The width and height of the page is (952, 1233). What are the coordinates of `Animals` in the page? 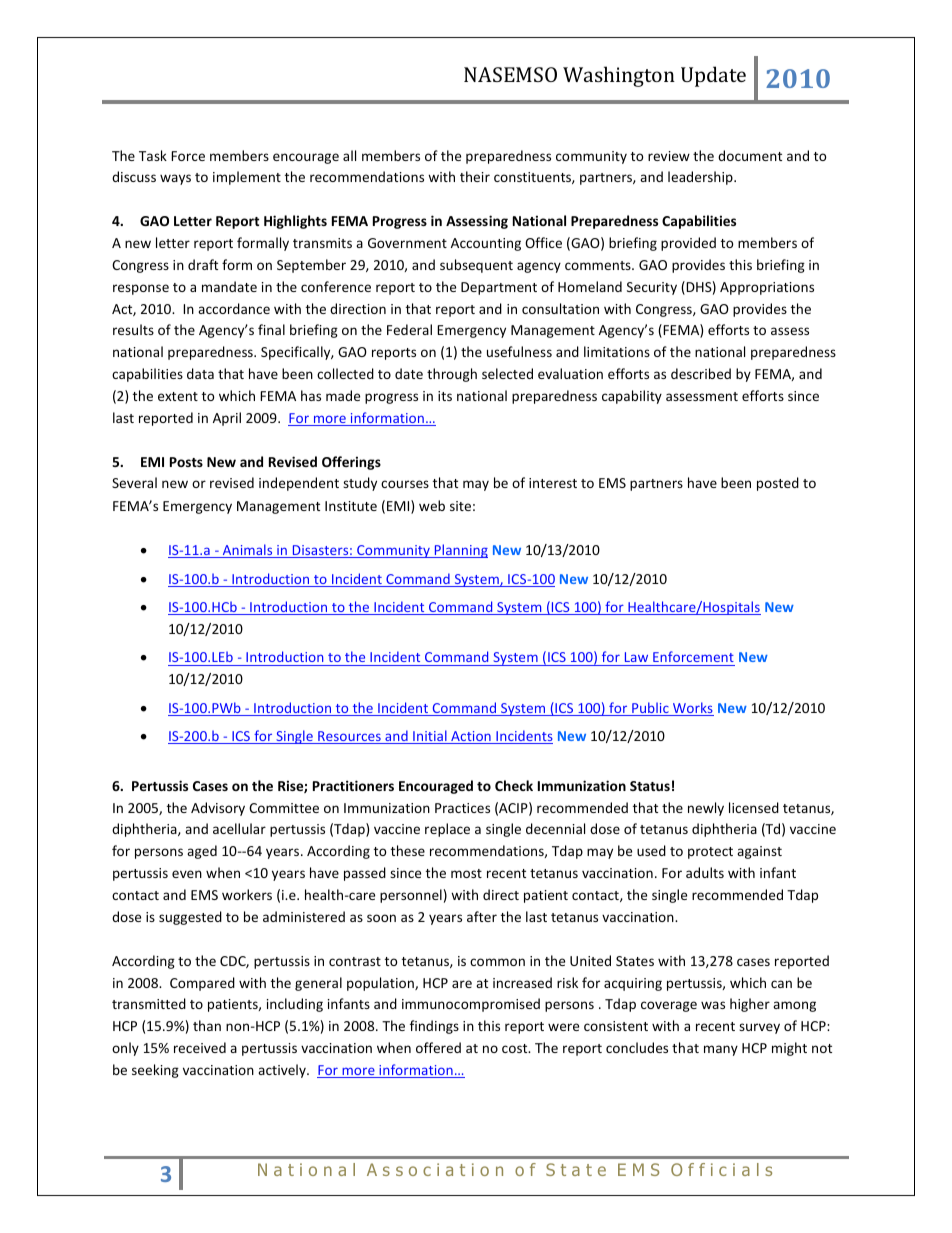 It's located at (248, 551).
